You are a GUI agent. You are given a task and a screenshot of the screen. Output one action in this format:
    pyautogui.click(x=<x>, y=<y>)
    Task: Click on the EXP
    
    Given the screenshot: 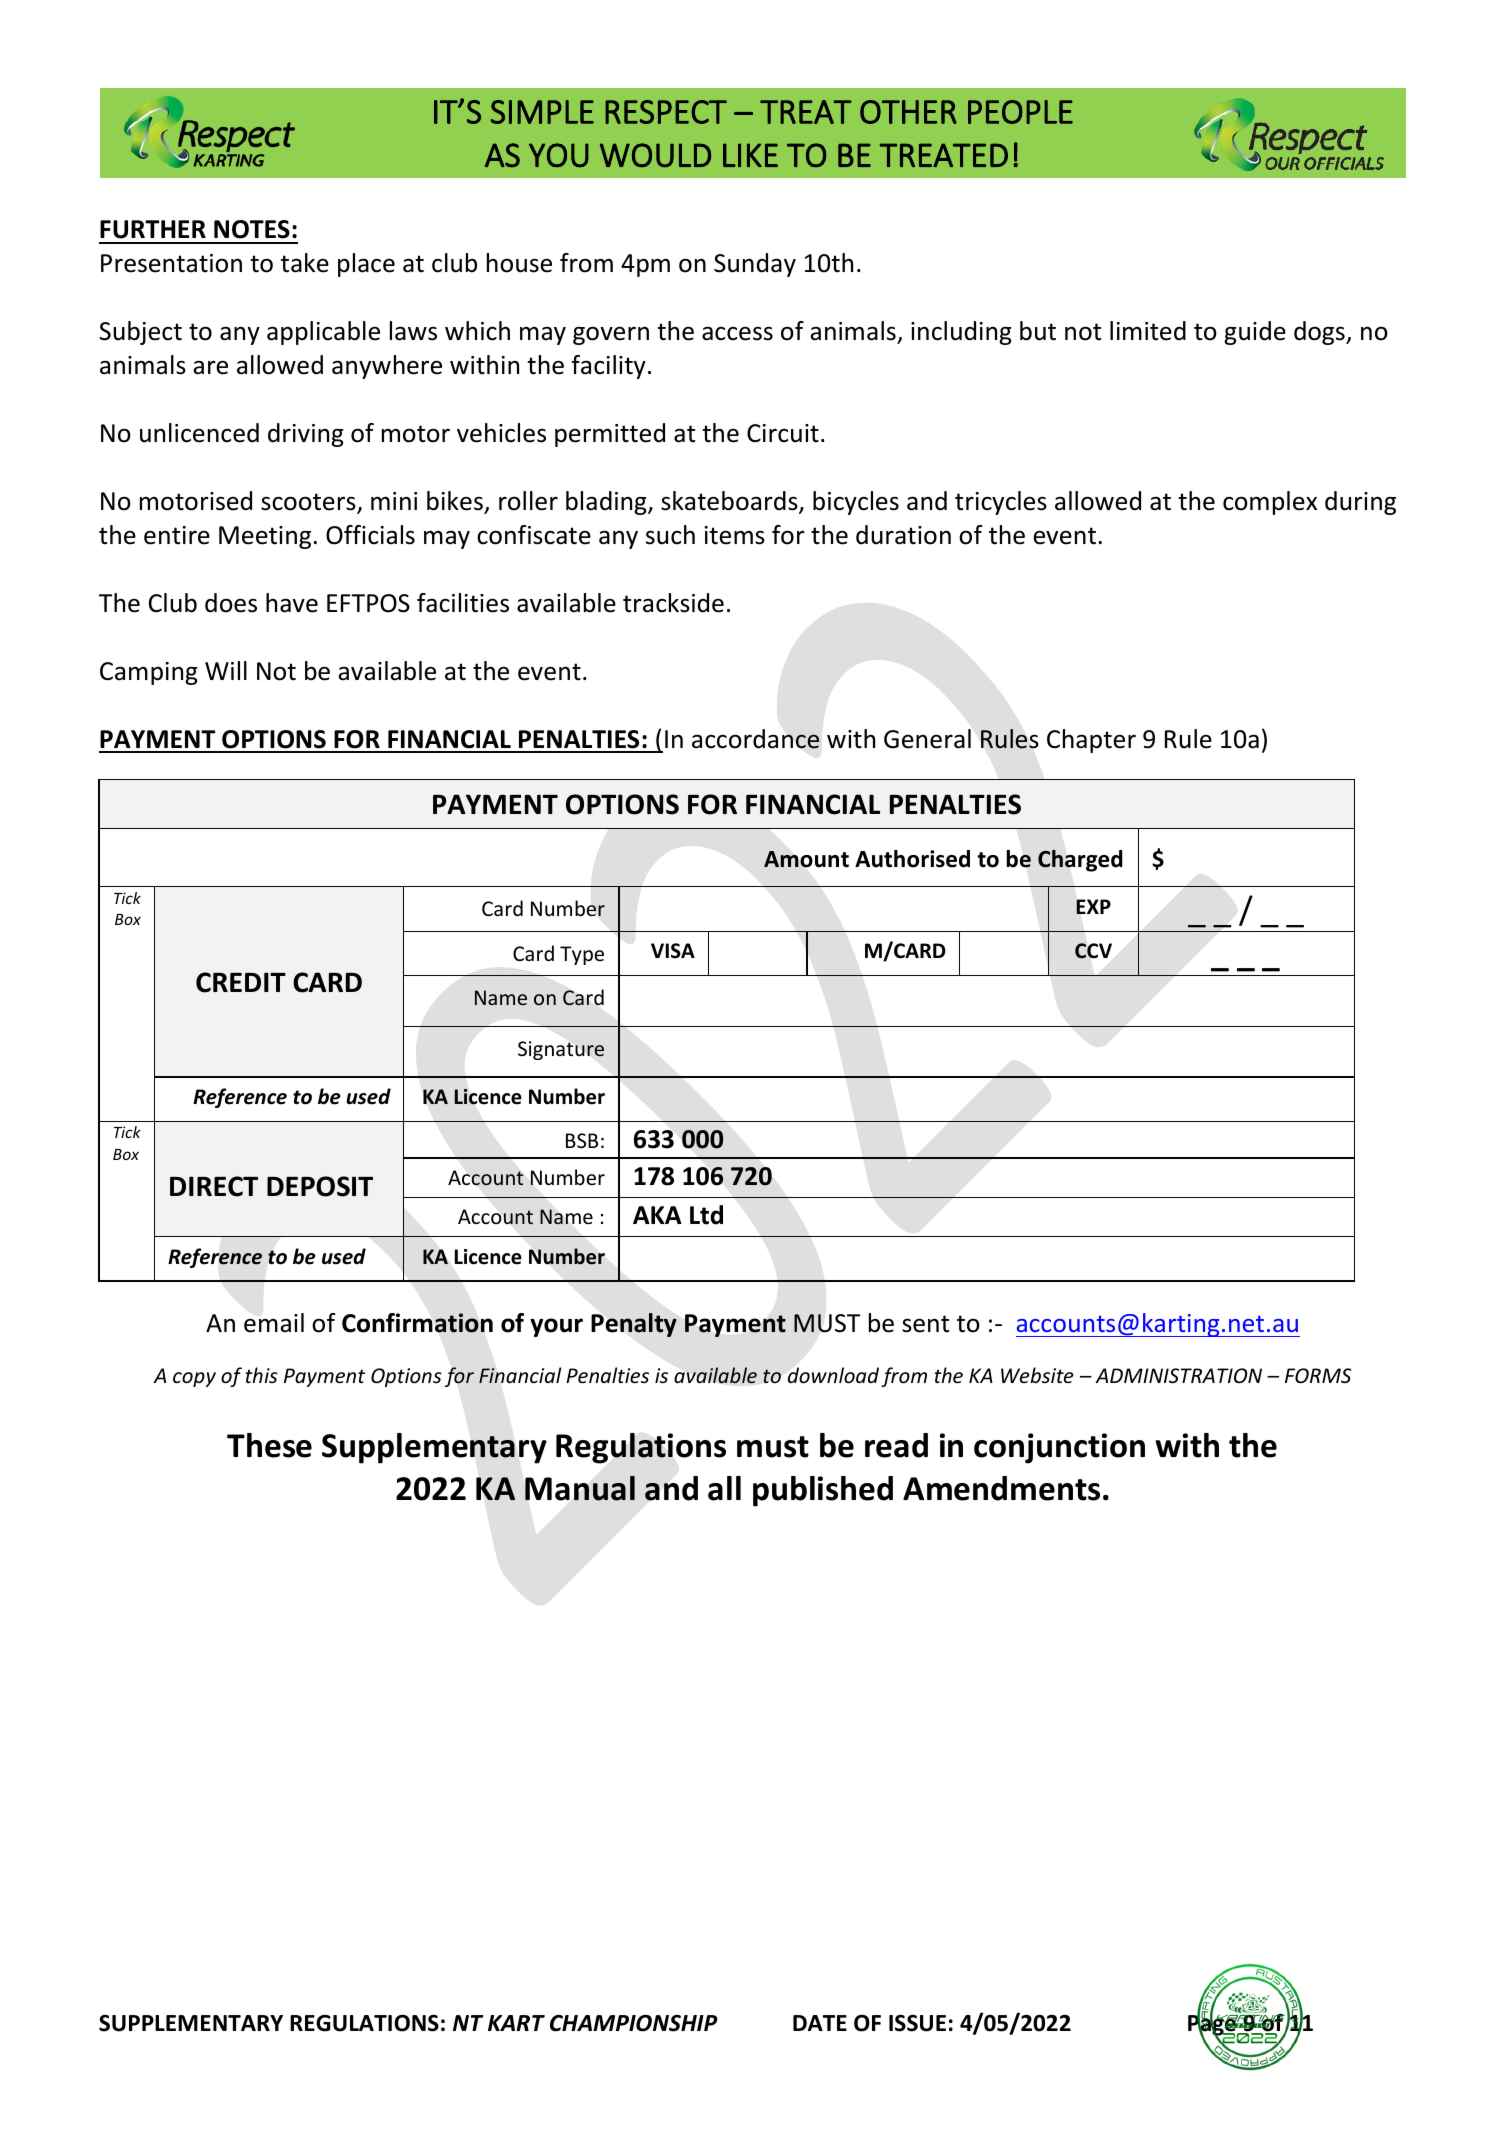 What is the action you would take?
    pyautogui.click(x=1093, y=906)
